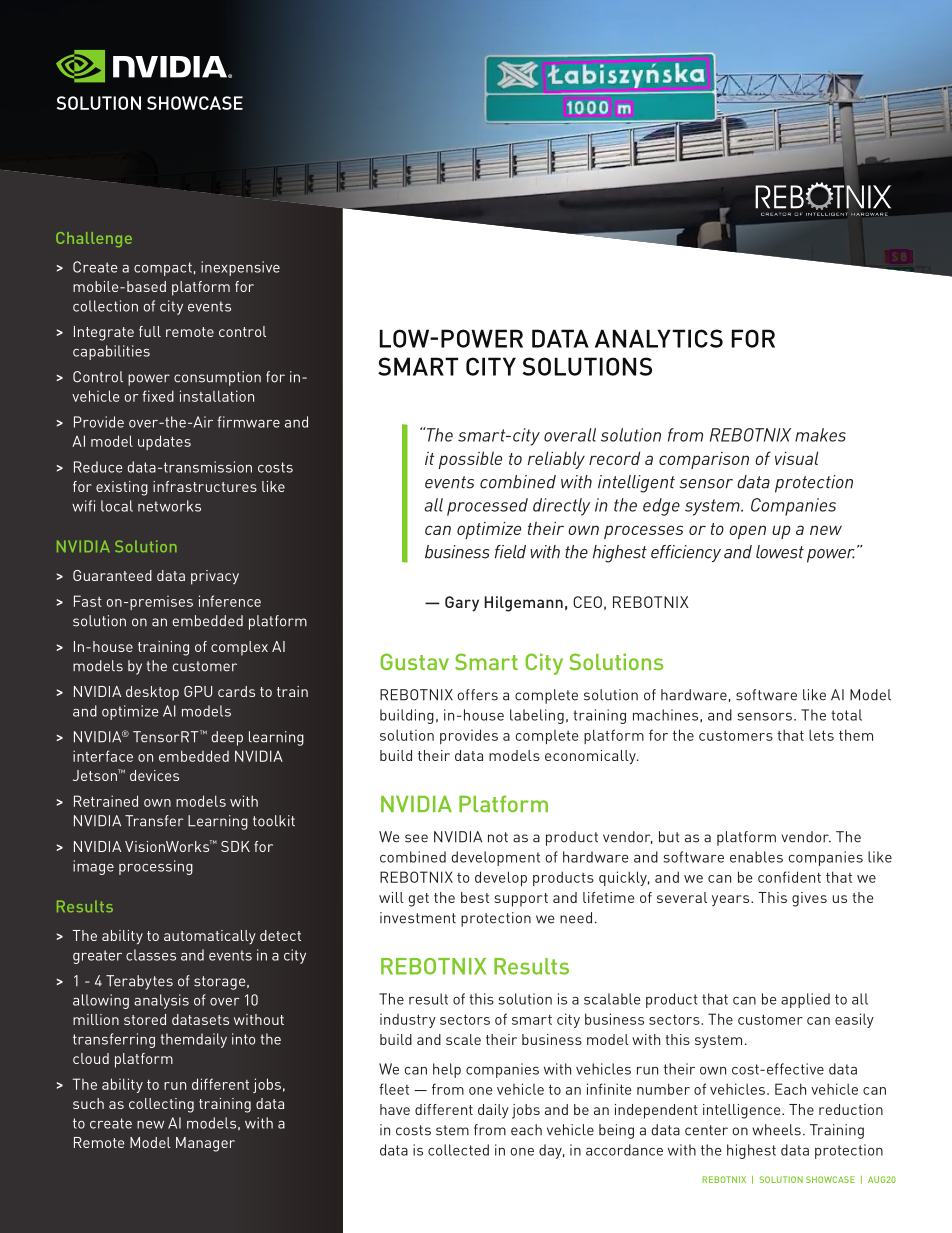 Image resolution: width=952 pixels, height=1233 pixels. What do you see at coordinates (156, 867) in the screenshot?
I see `processing` at bounding box center [156, 867].
